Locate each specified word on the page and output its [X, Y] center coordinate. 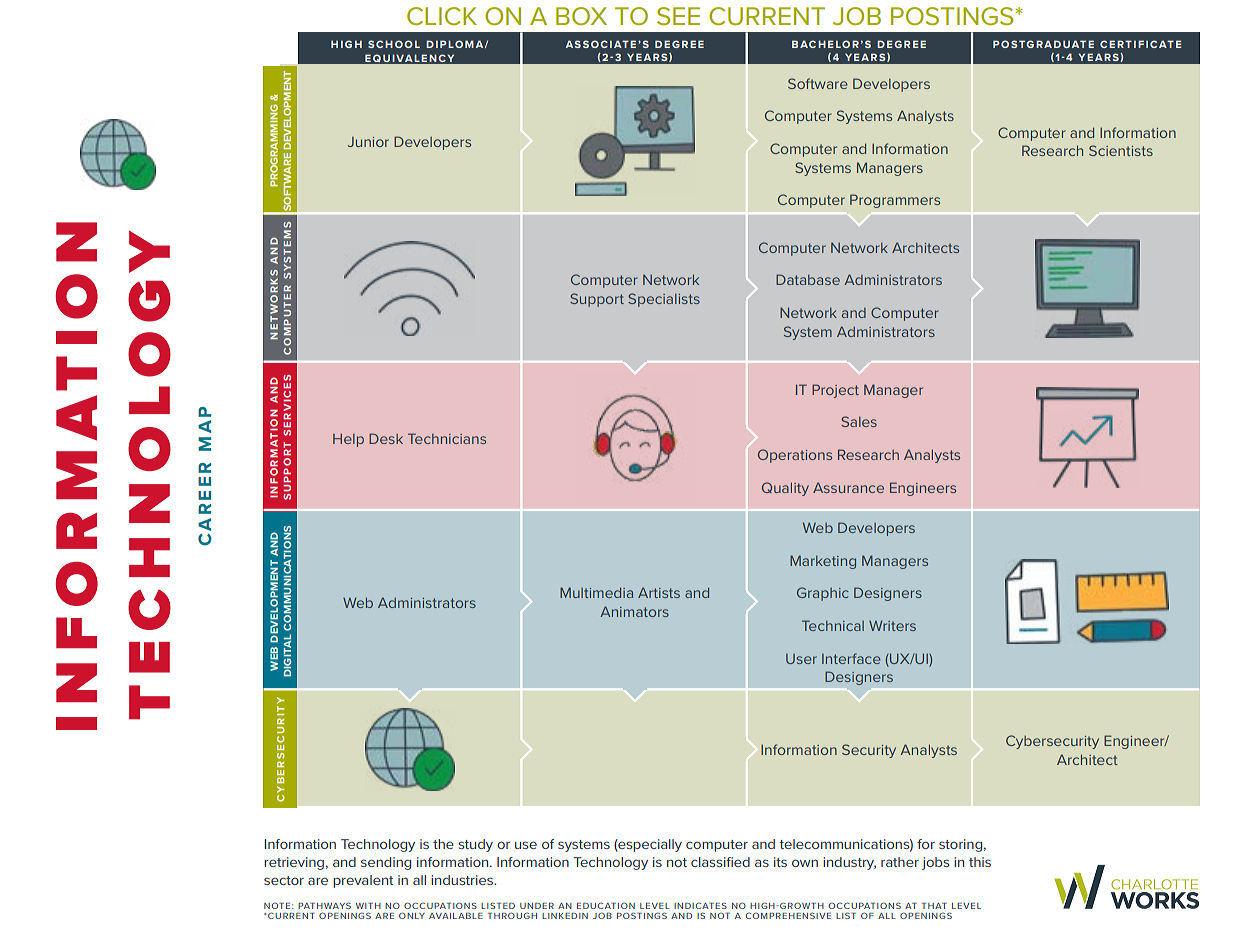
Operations [795, 456]
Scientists [1121, 150]
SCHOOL [394, 44]
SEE [678, 16]
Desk [386, 438]
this [980, 862]
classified [720, 862]
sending [386, 863]
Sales [859, 421]
